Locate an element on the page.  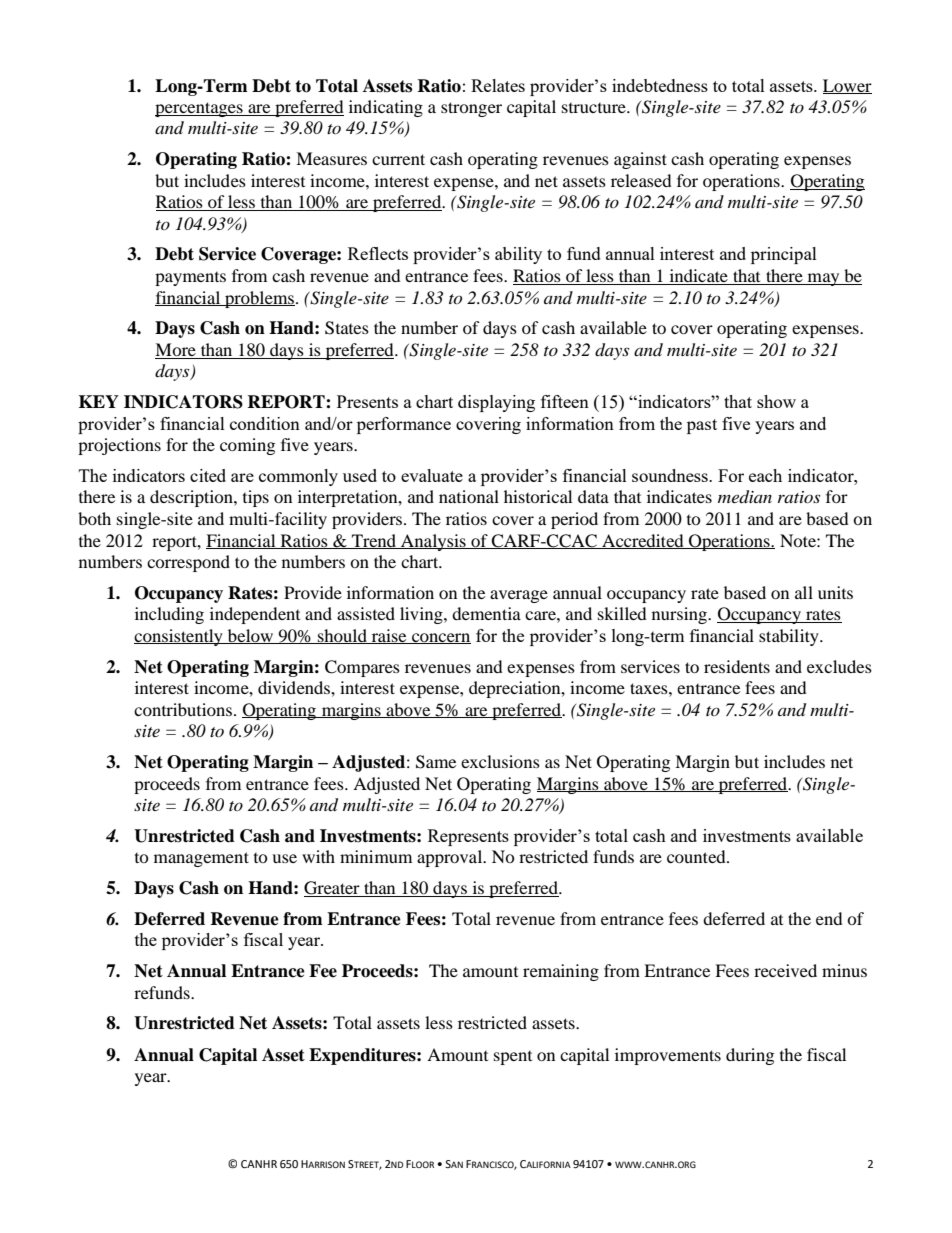
Greater is located at coordinates (333, 889).
